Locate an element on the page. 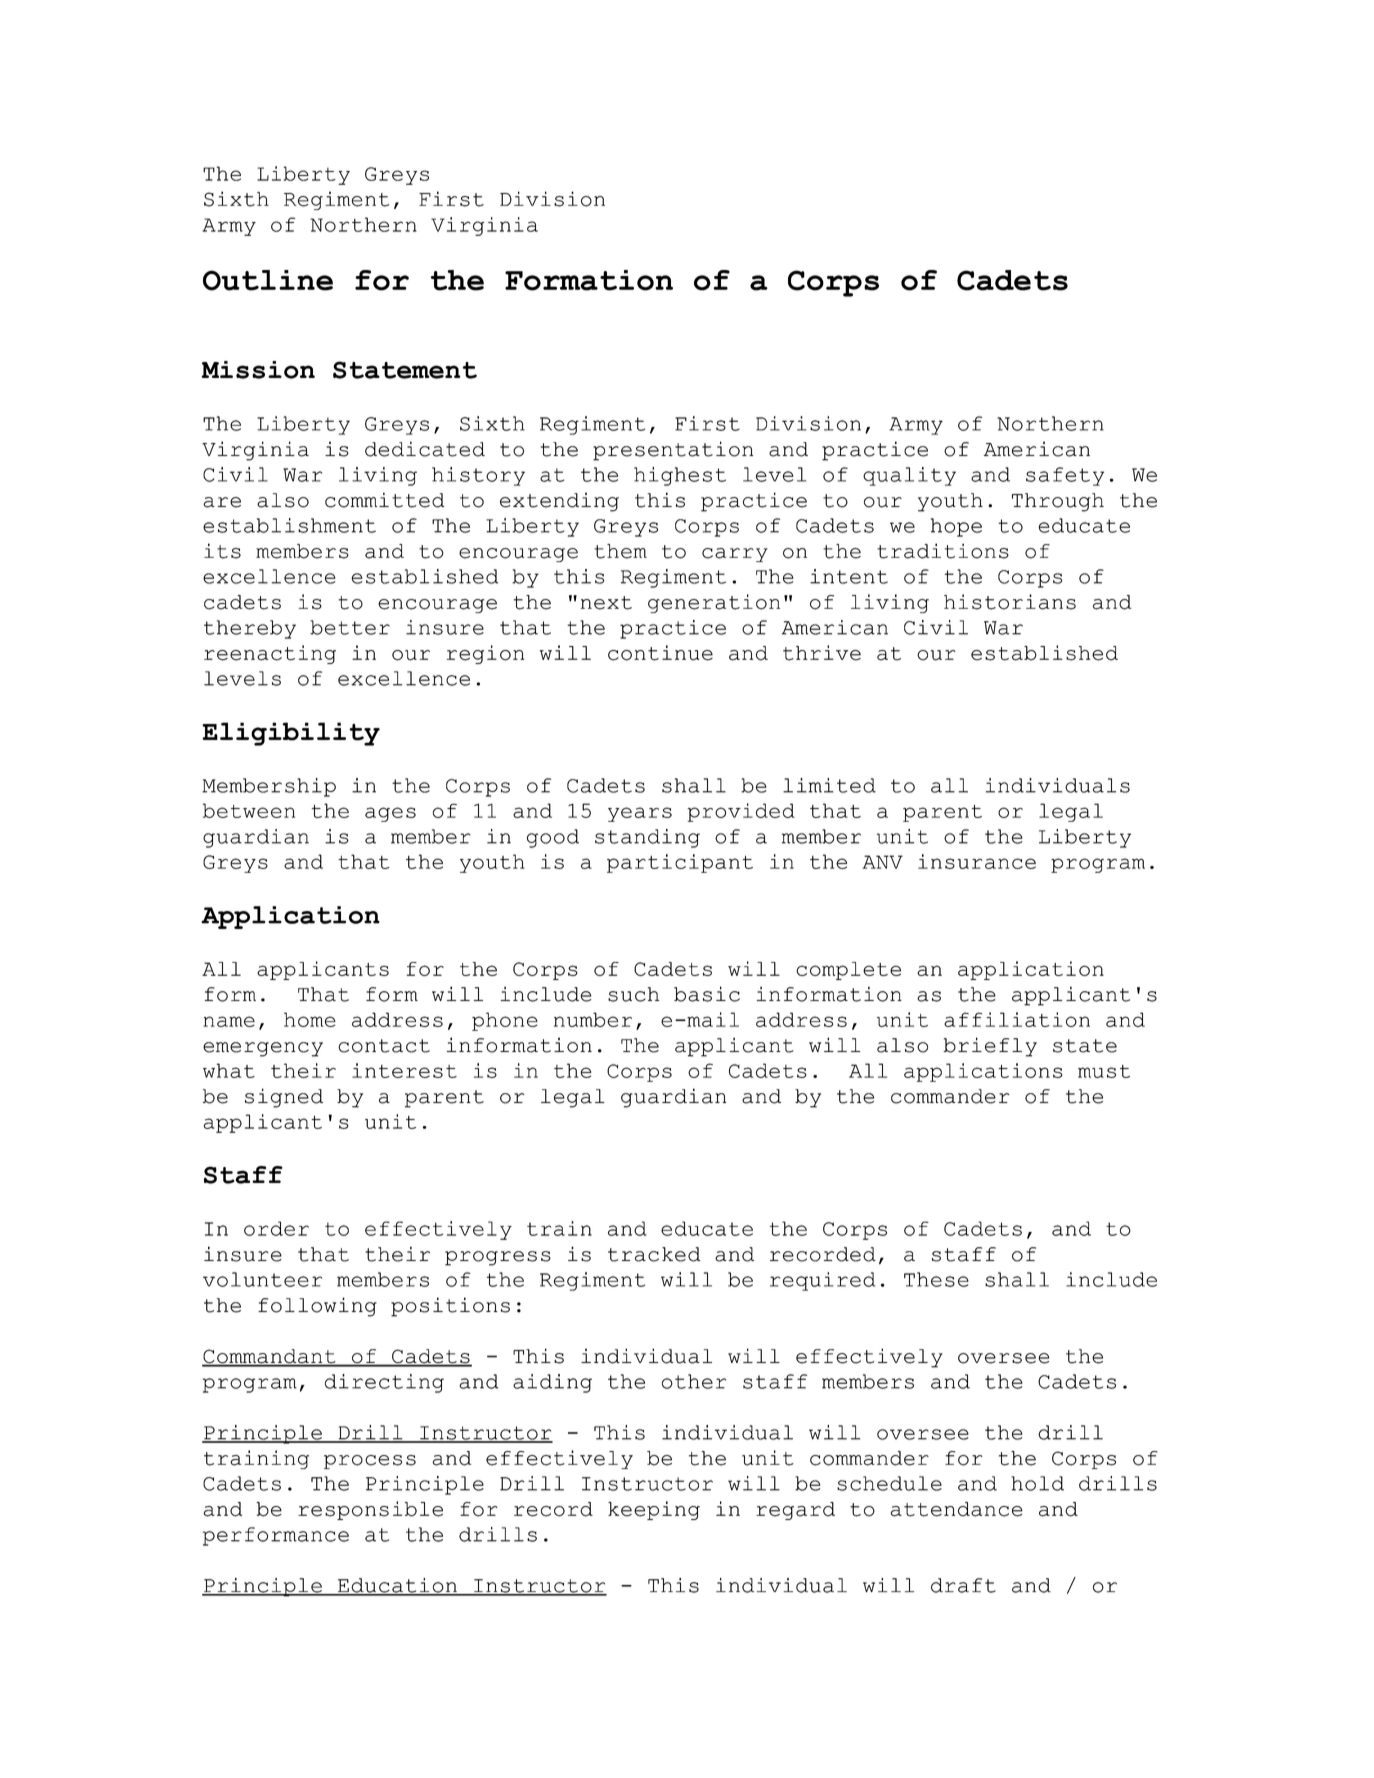 The image size is (1374, 1778). briefly is located at coordinates (990, 1047).
